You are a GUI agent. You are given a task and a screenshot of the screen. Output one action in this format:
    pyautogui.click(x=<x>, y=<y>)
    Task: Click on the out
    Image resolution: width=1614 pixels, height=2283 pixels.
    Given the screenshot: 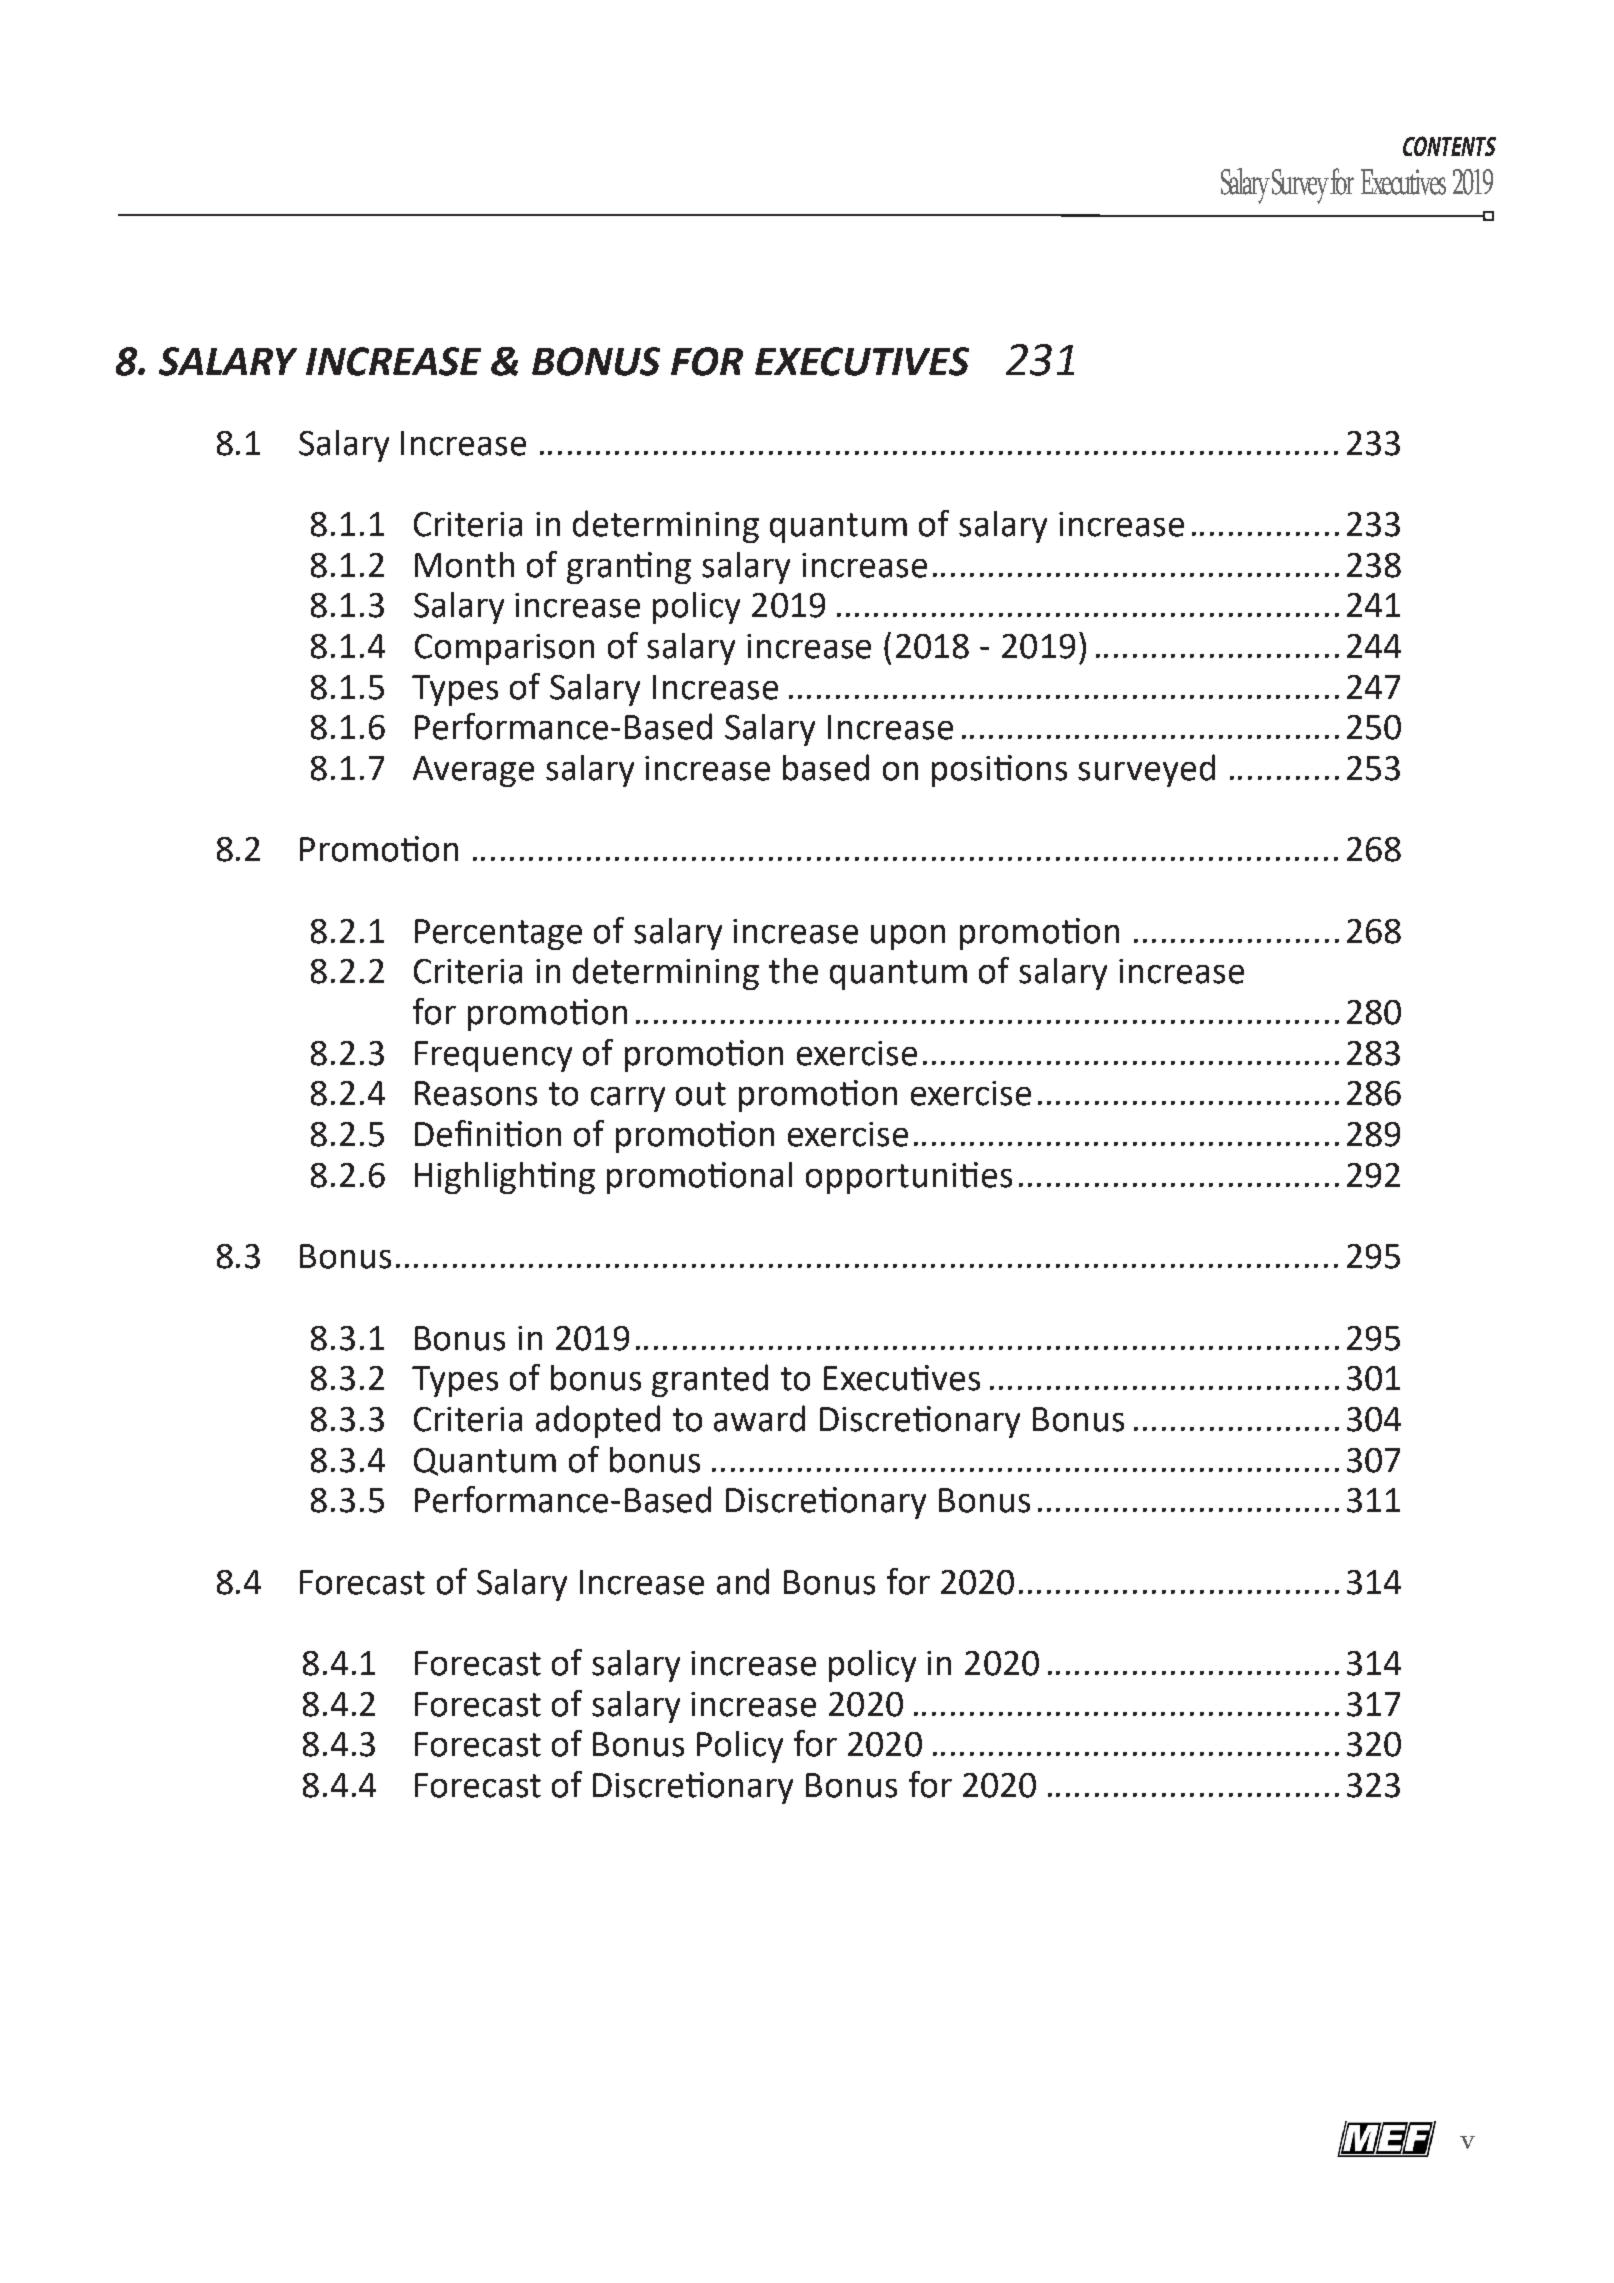 What is the action you would take?
    pyautogui.click(x=701, y=1094)
